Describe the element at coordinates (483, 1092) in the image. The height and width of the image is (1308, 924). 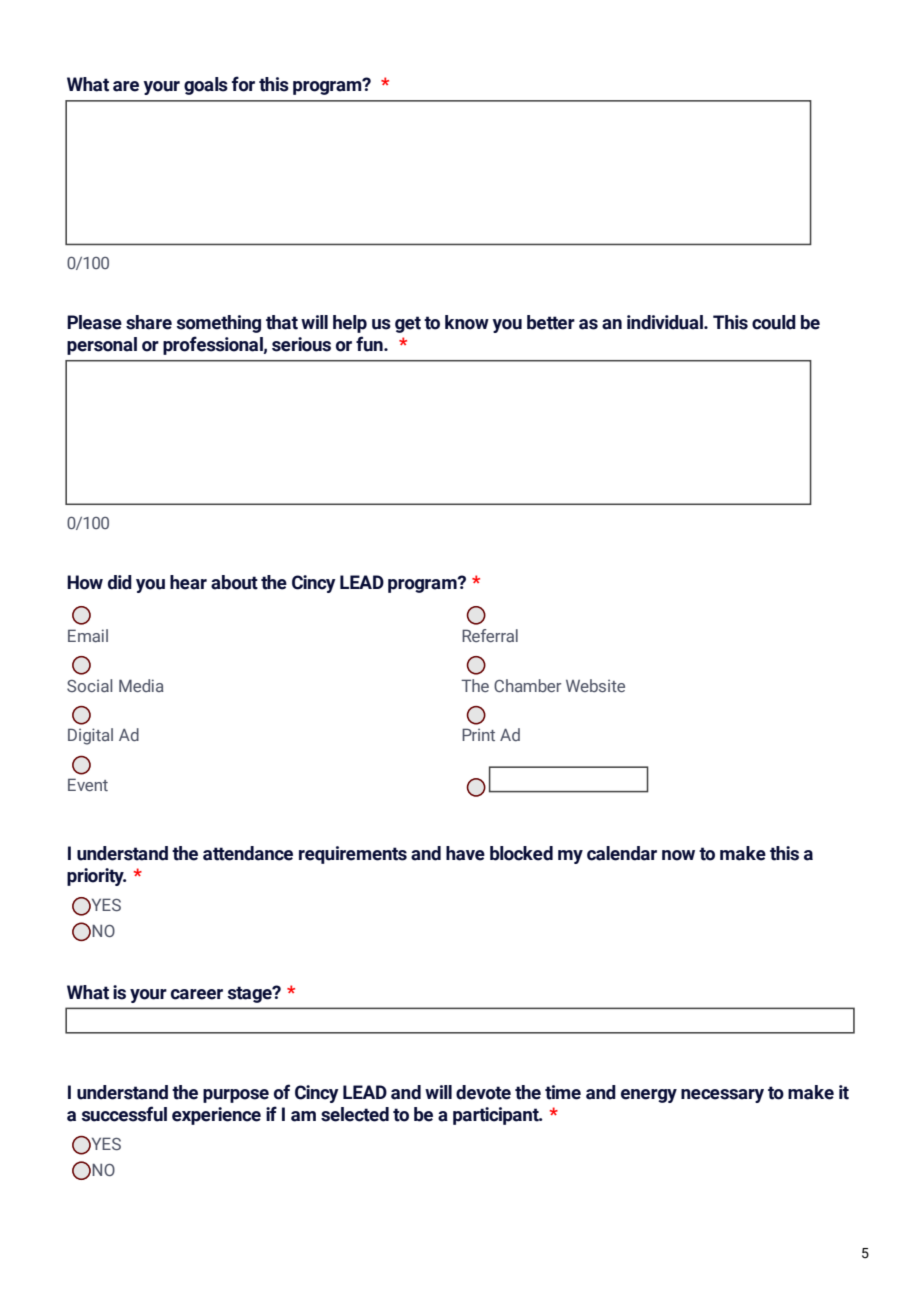
I see `devote` at that location.
